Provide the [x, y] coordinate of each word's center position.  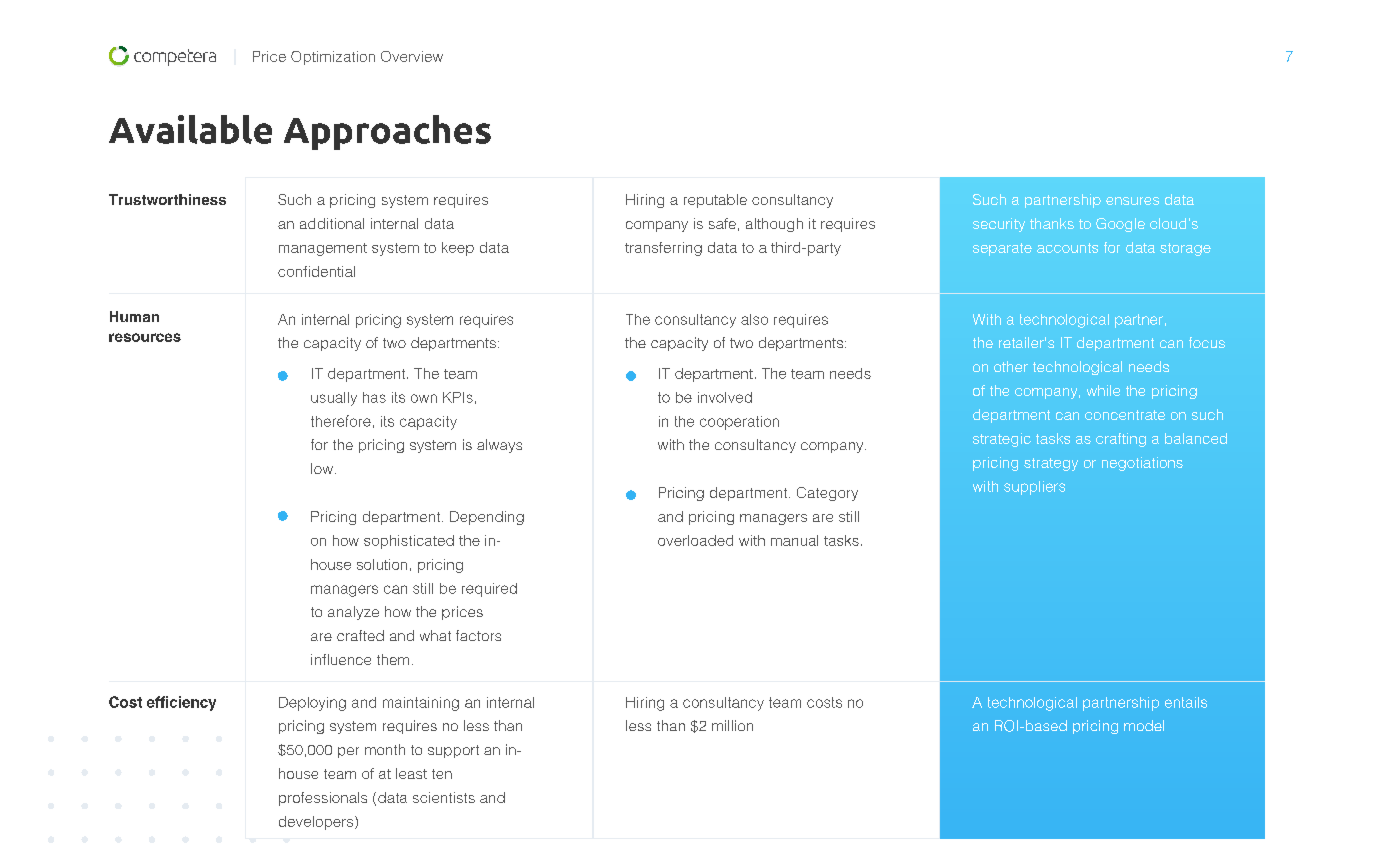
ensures [1132, 201]
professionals [323, 799]
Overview [412, 56]
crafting [1121, 440]
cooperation [739, 423]
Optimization [333, 58]
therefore [341, 421]
